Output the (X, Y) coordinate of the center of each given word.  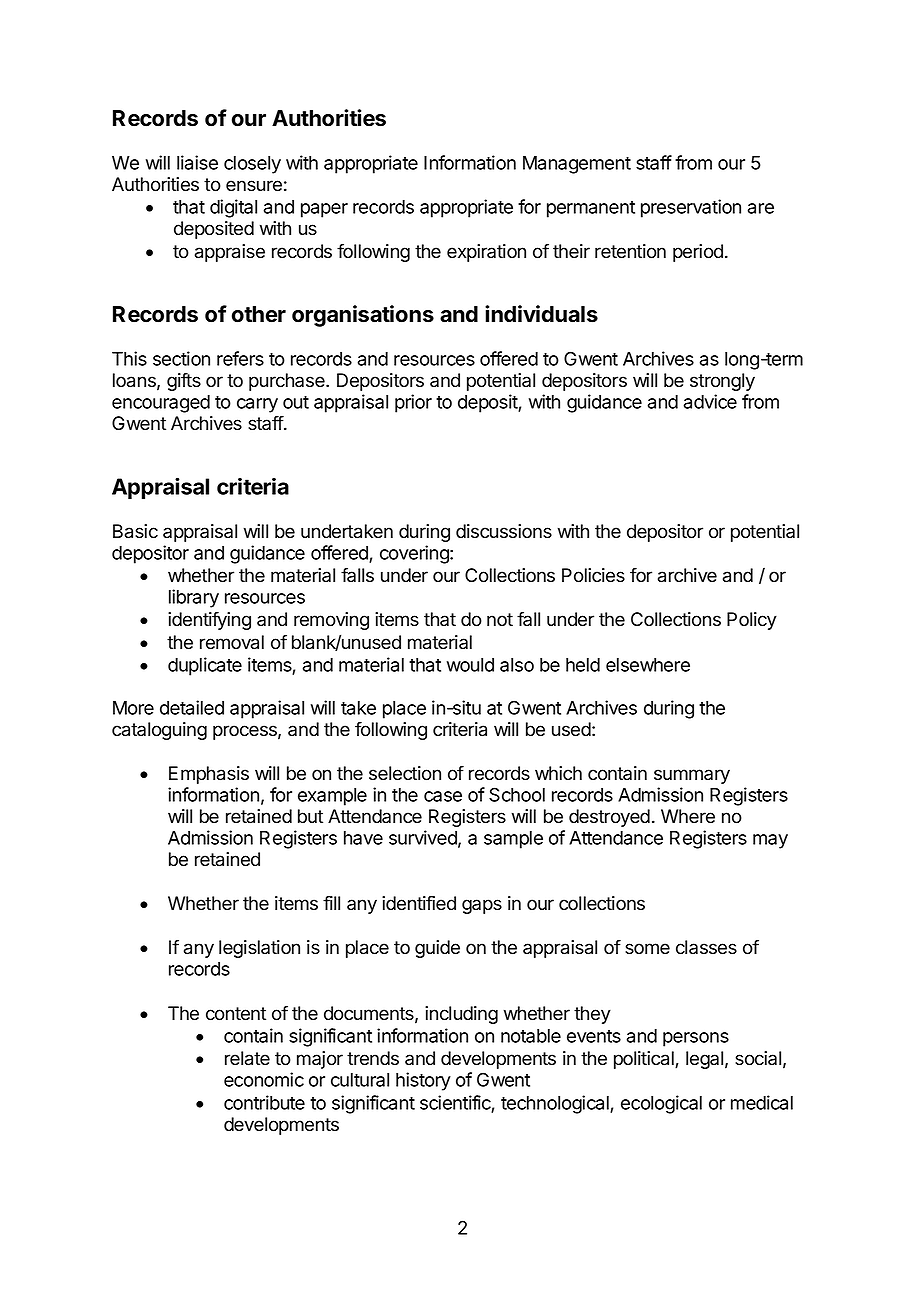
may (770, 841)
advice (710, 401)
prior (413, 403)
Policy (752, 621)
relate (247, 1058)
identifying (209, 621)
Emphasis (209, 775)
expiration (486, 253)
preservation (691, 208)
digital (233, 208)
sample (513, 840)
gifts (184, 382)
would (470, 665)
